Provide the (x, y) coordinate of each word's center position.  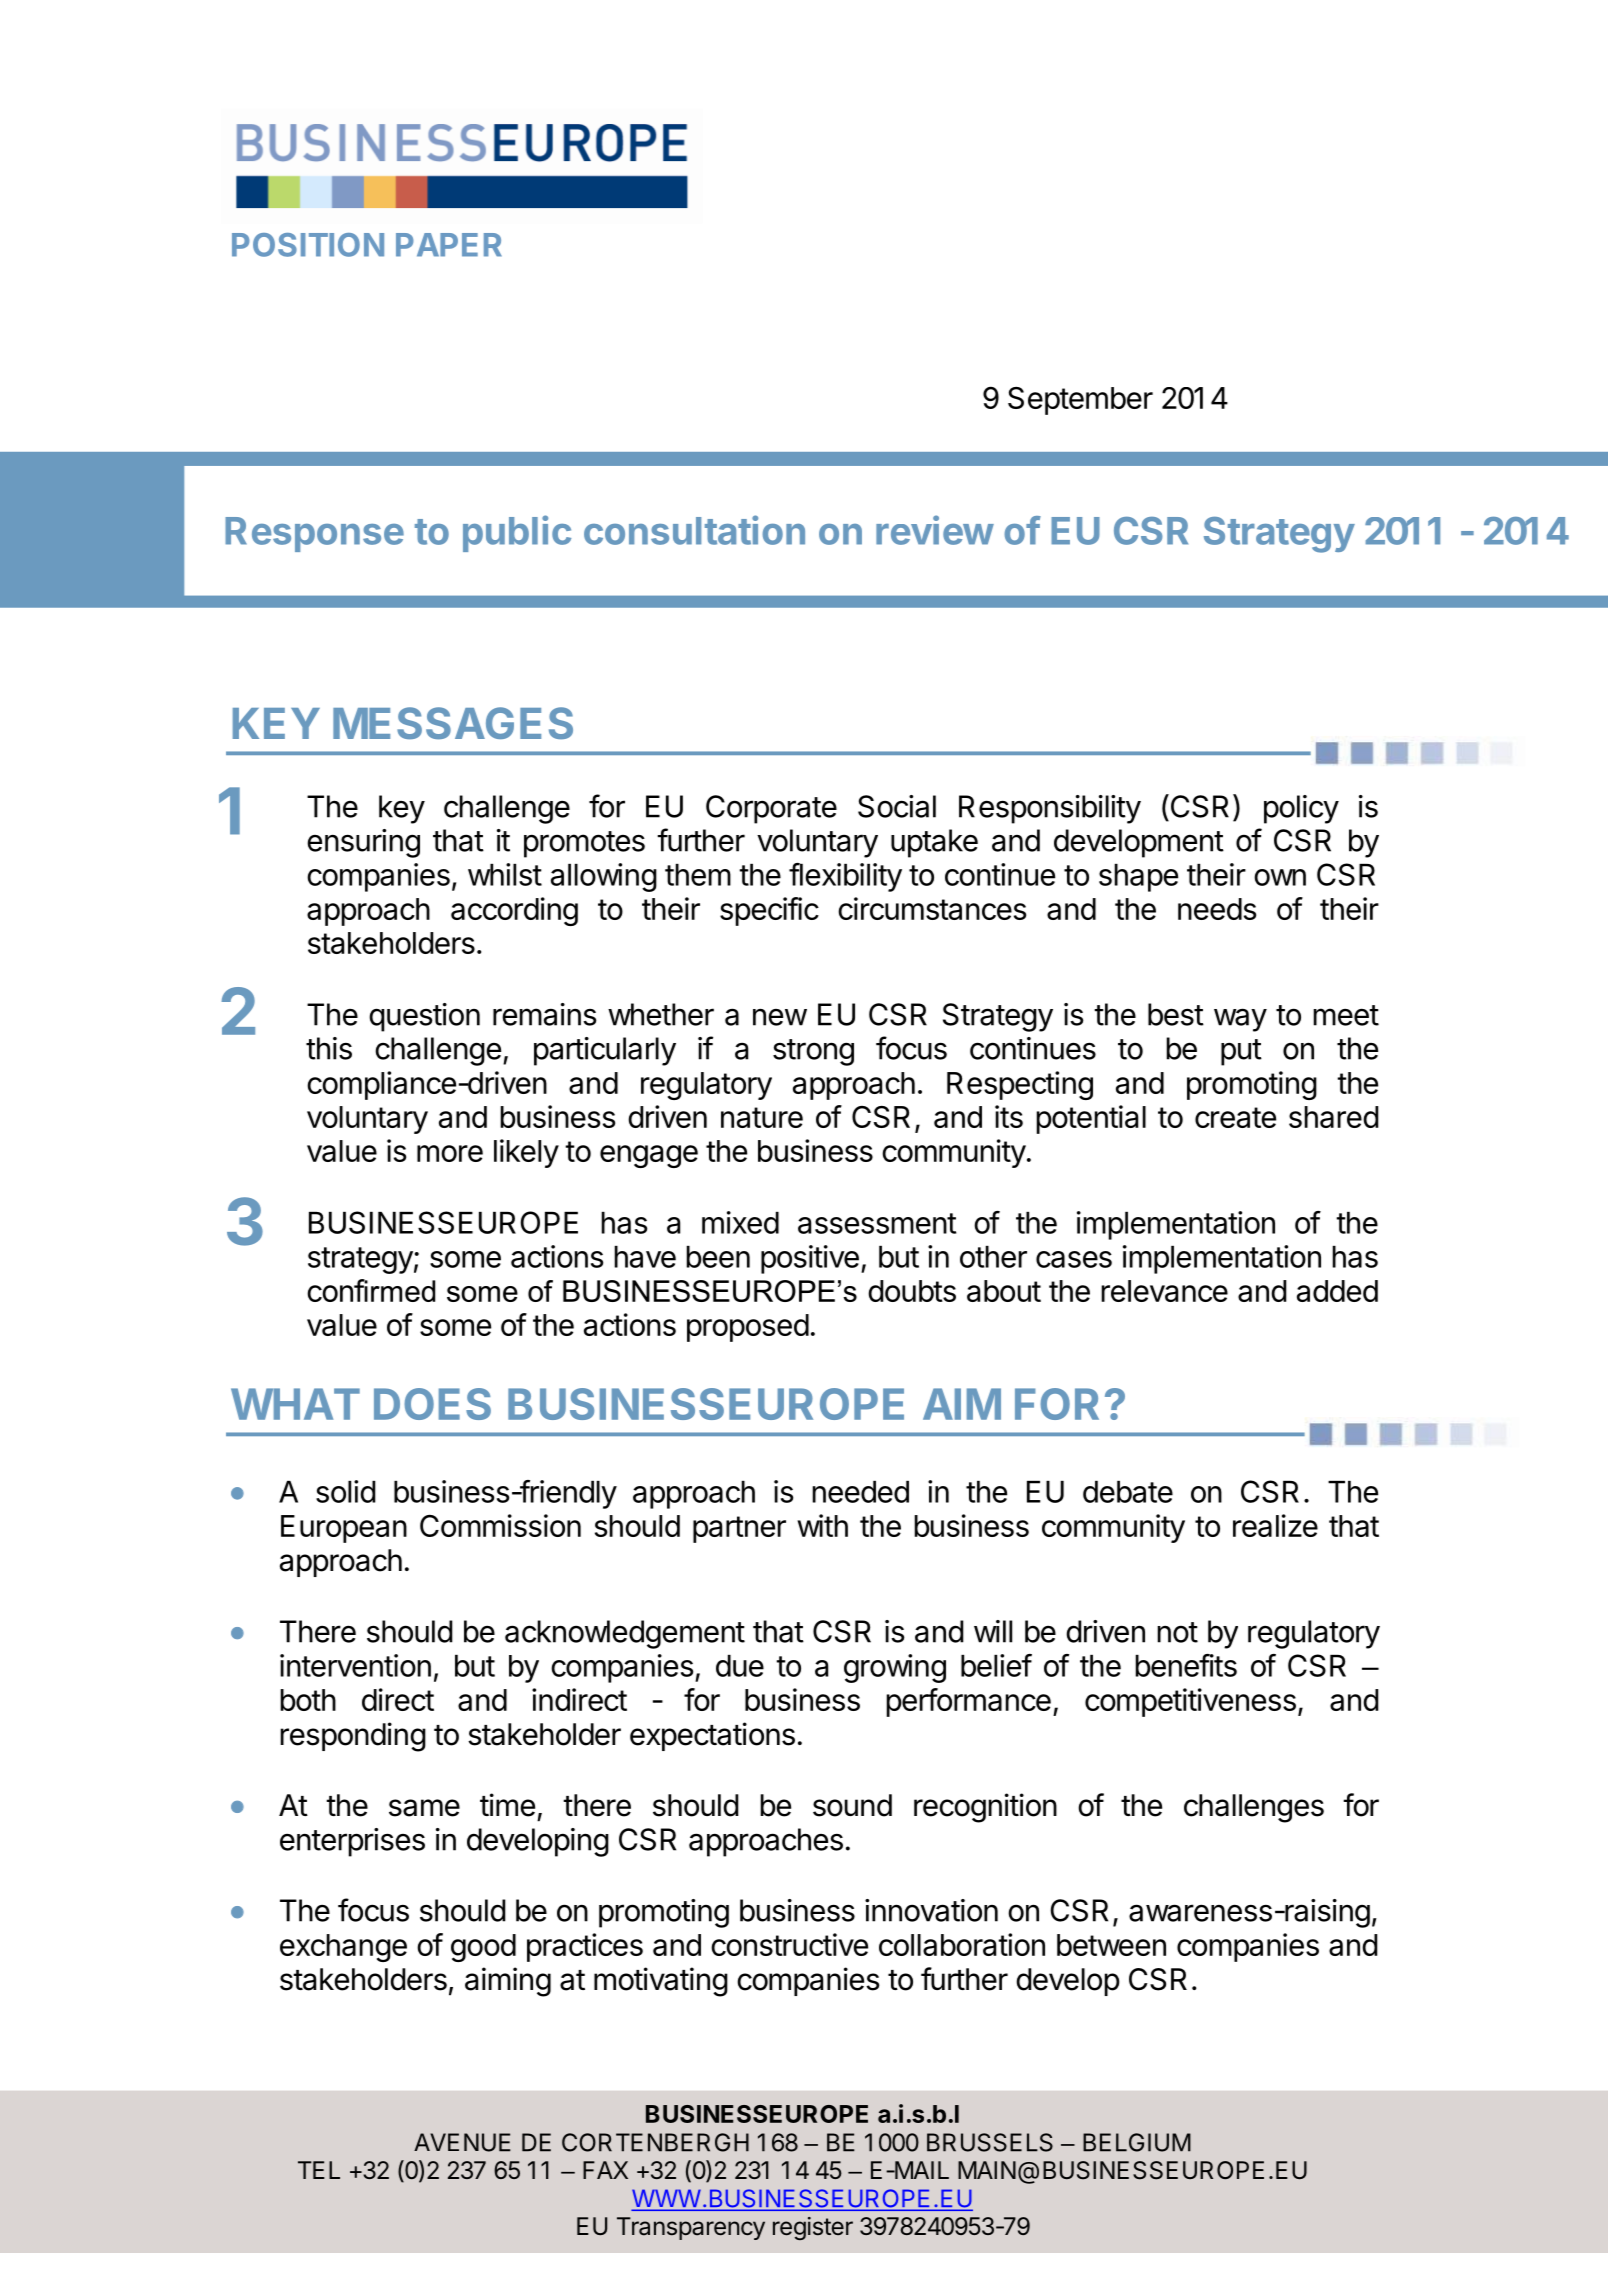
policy (1301, 809)
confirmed (371, 1290)
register (813, 2228)
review (935, 530)
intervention (355, 1665)
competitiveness (1190, 1702)
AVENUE (462, 2142)
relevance (1164, 1291)
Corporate (771, 809)
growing (895, 1668)
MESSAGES (453, 723)
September (1080, 401)
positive (810, 1259)
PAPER (449, 245)
